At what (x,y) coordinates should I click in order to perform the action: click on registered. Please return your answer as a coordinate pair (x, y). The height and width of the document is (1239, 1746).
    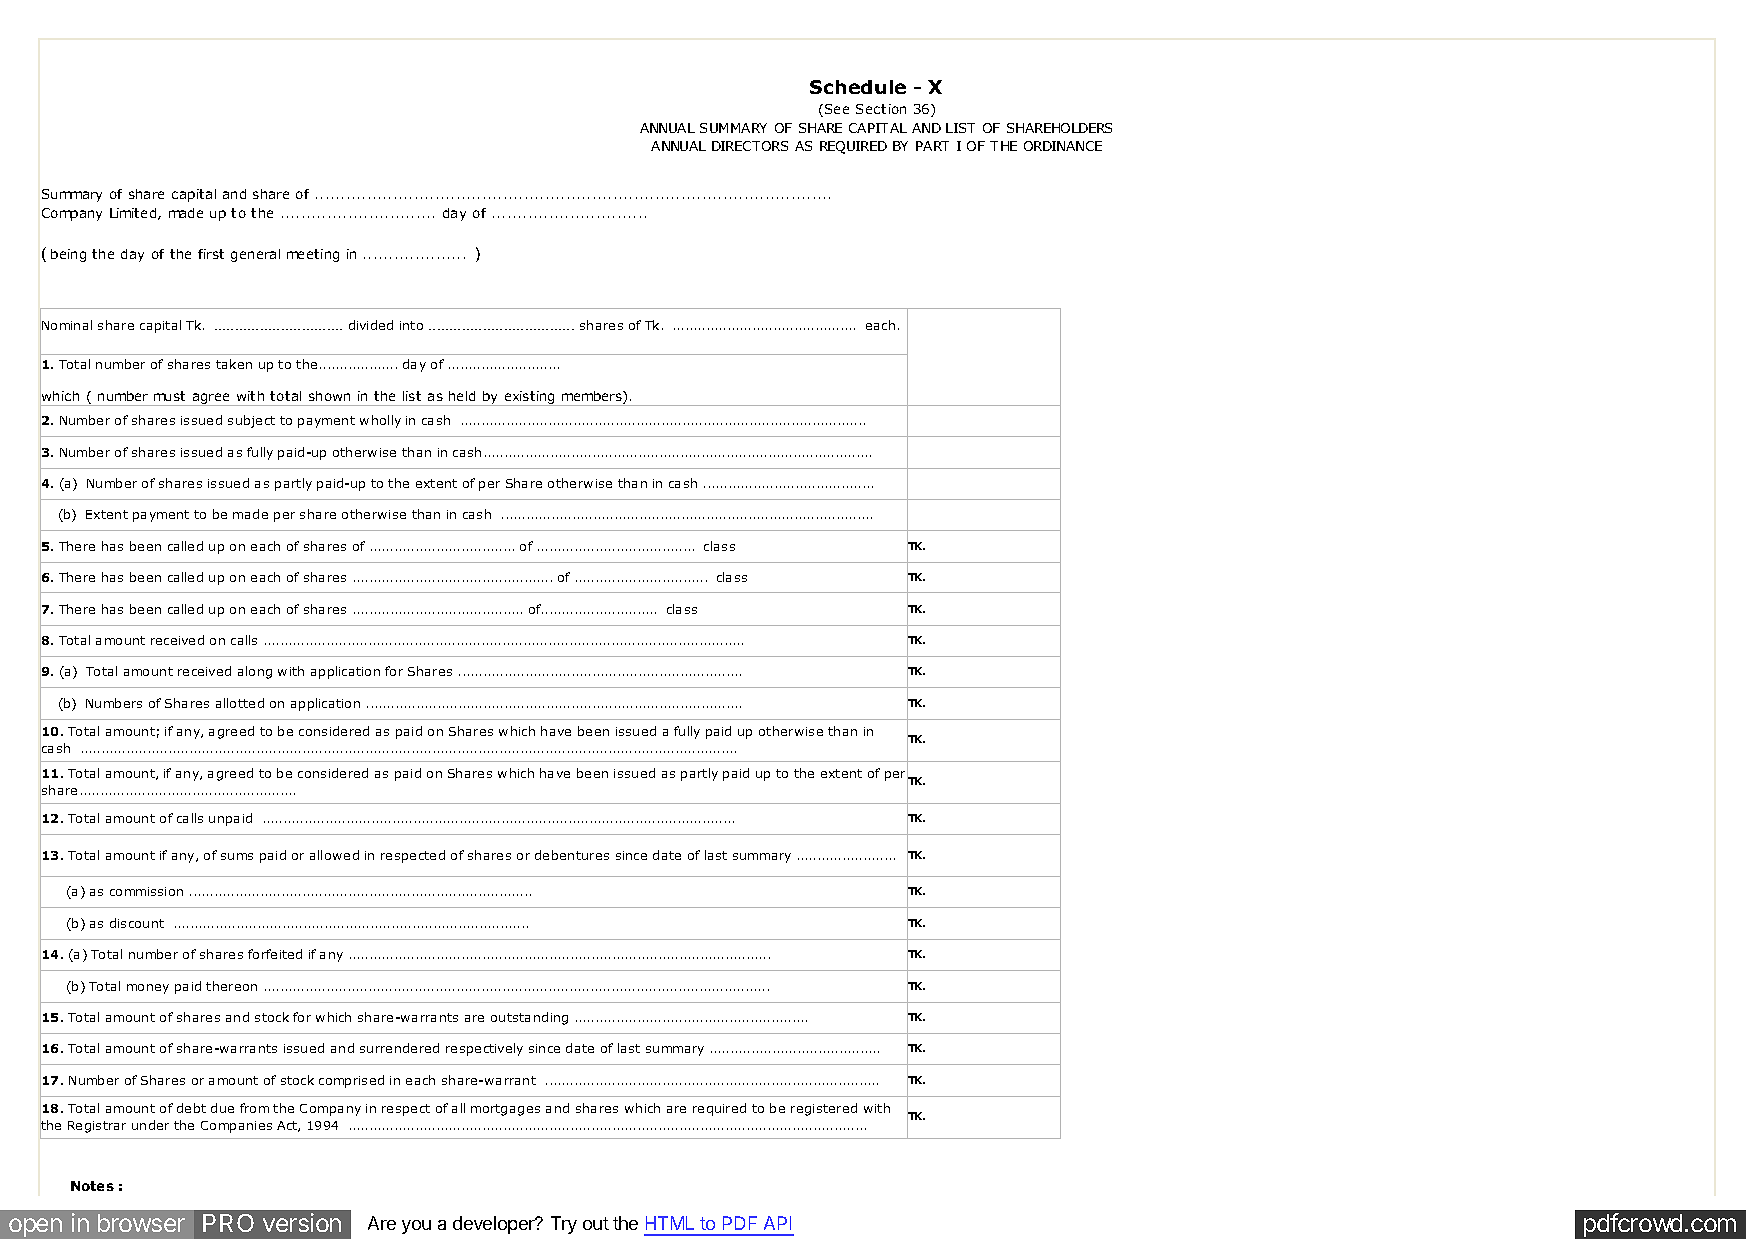
    Looking at the image, I should click on (824, 1109).
